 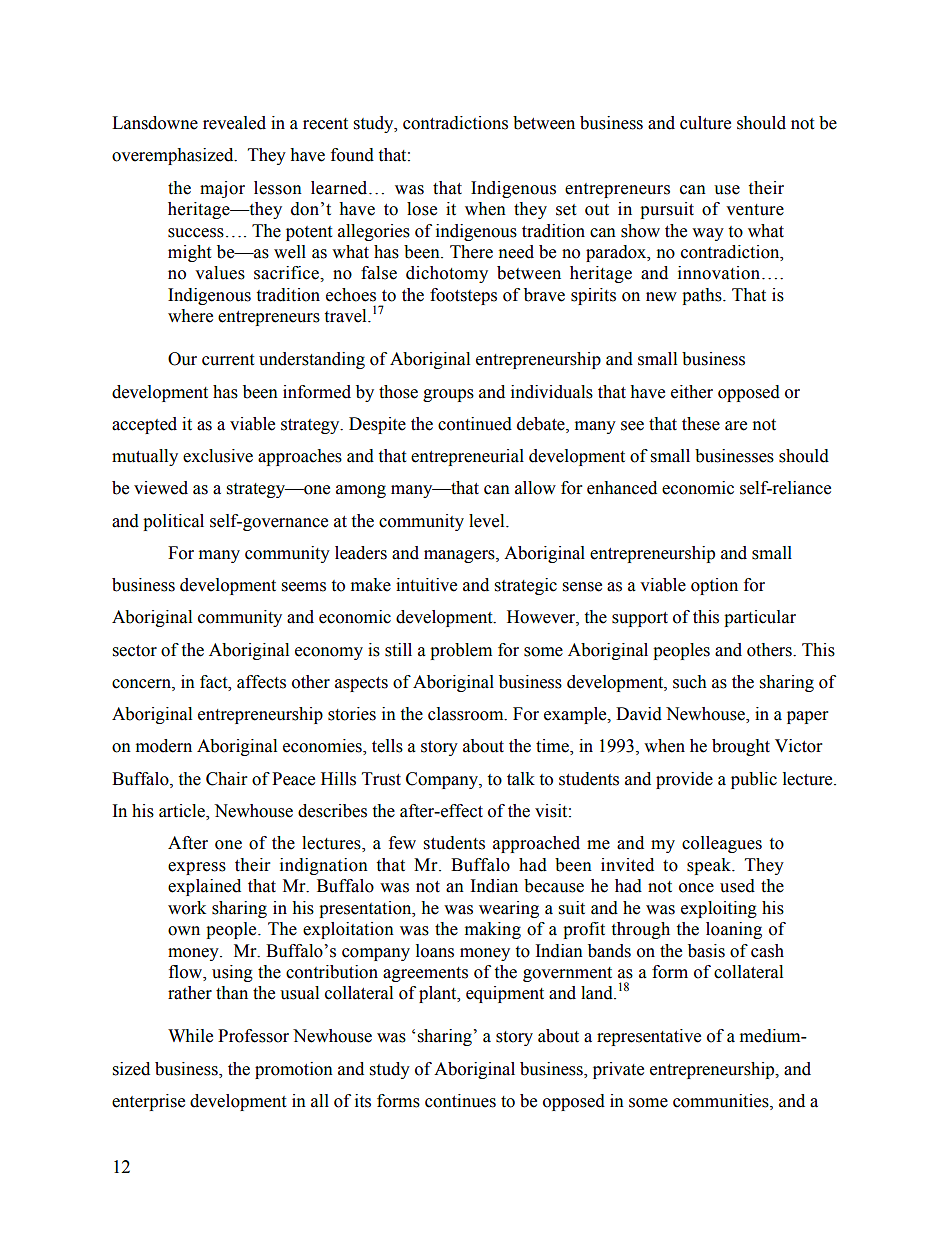 I want to click on used, so click(x=737, y=886).
